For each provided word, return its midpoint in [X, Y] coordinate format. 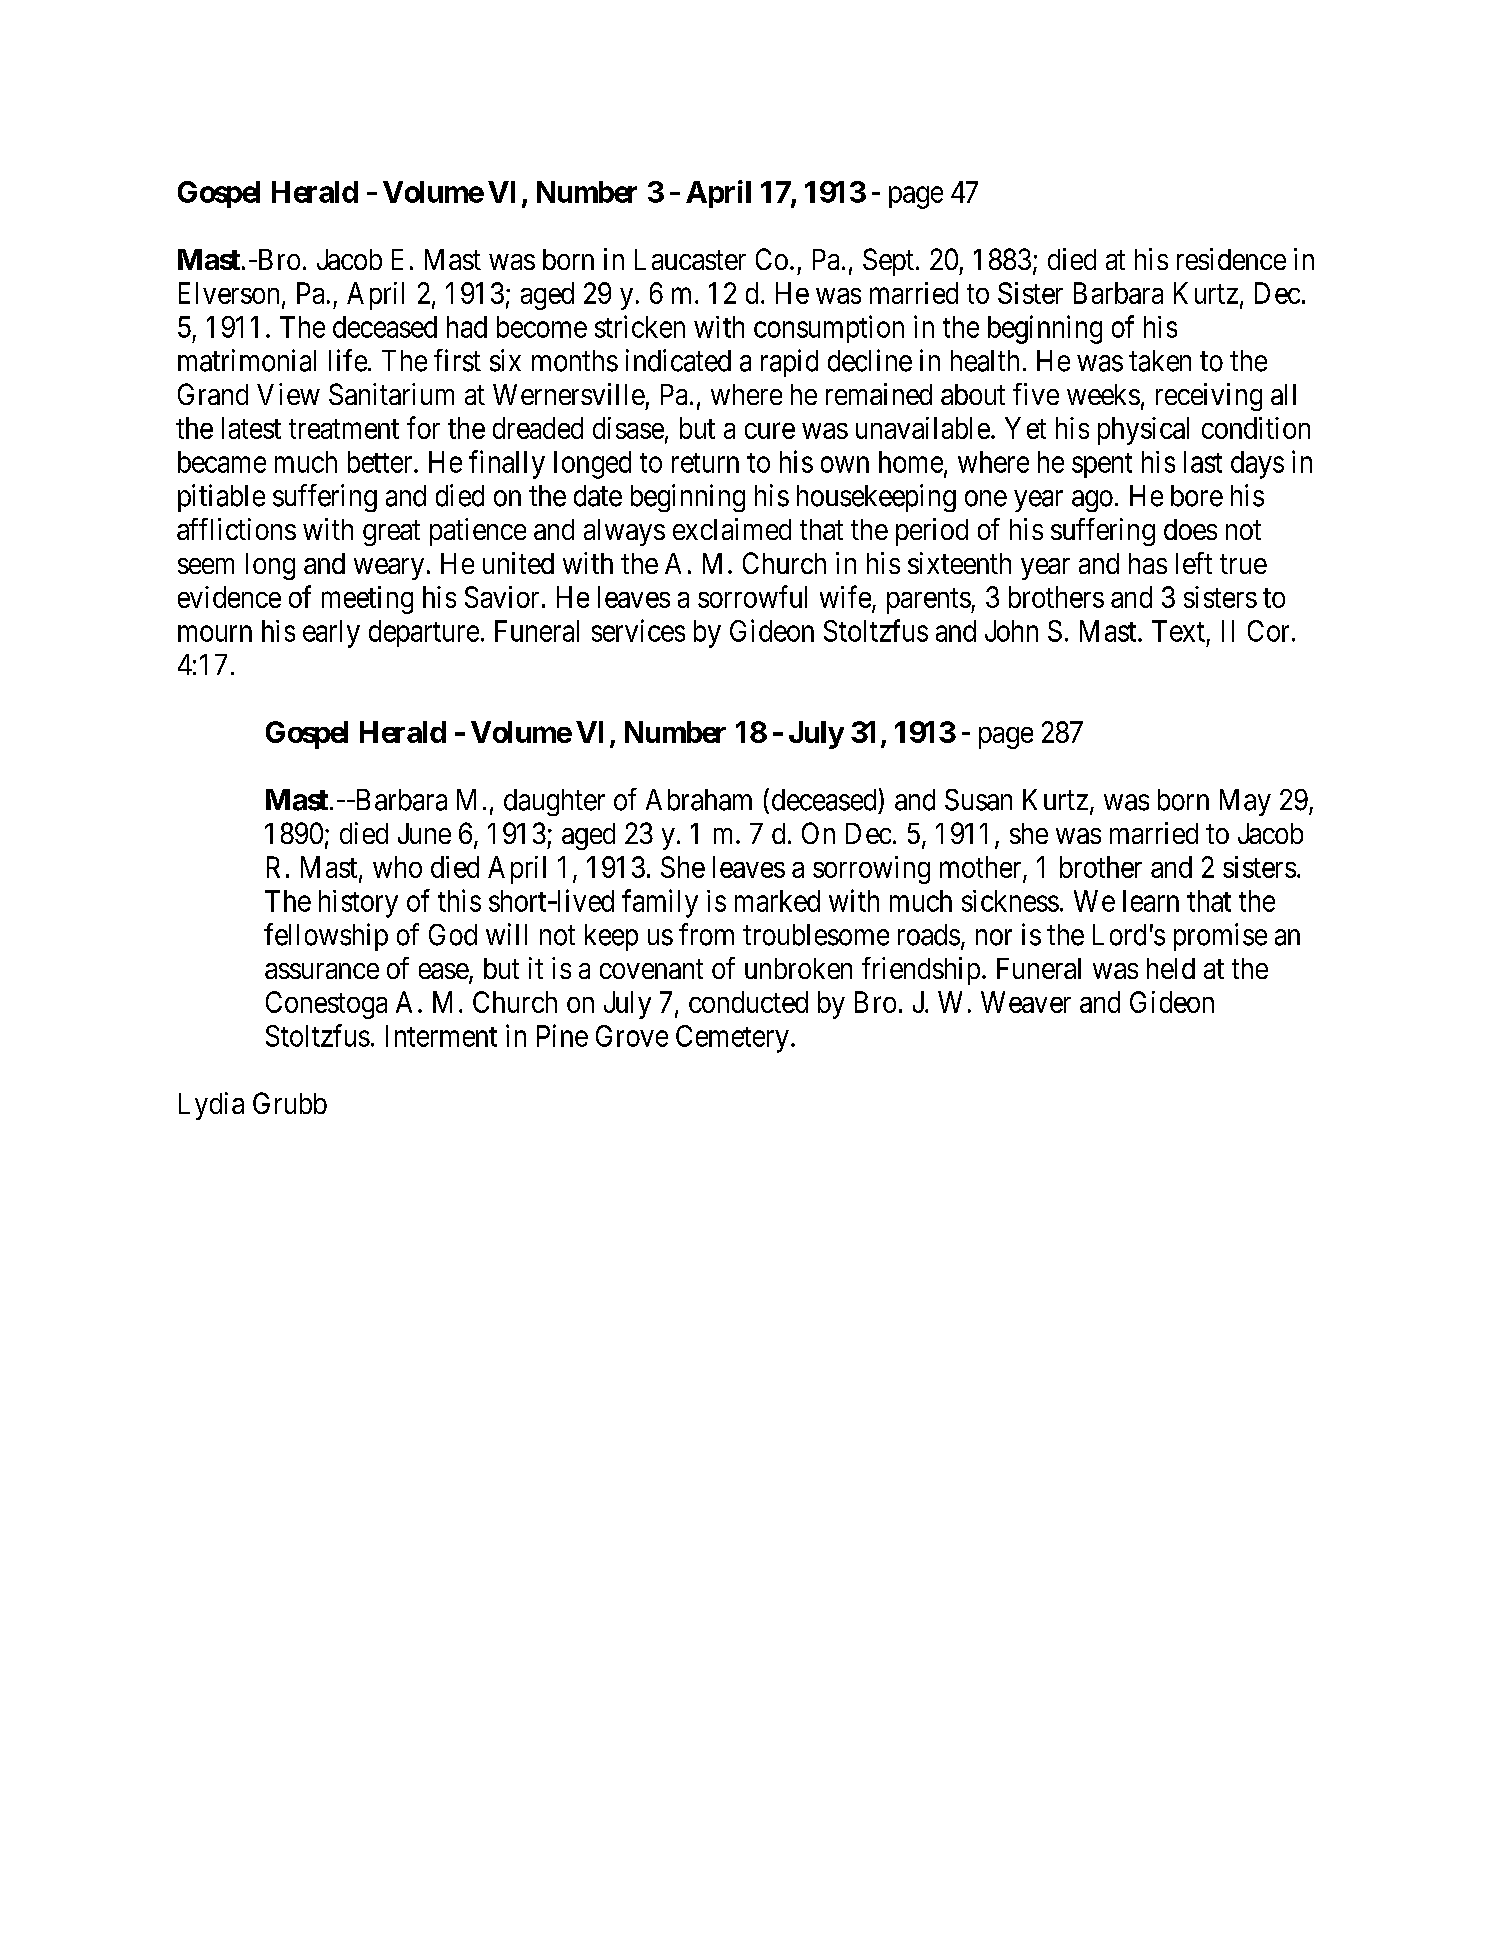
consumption [829, 329]
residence [1231, 259]
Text [1178, 631]
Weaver [1026, 1002]
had [467, 327]
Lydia [211, 1106]
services [638, 630]
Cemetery [732, 1039]
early [331, 634]
